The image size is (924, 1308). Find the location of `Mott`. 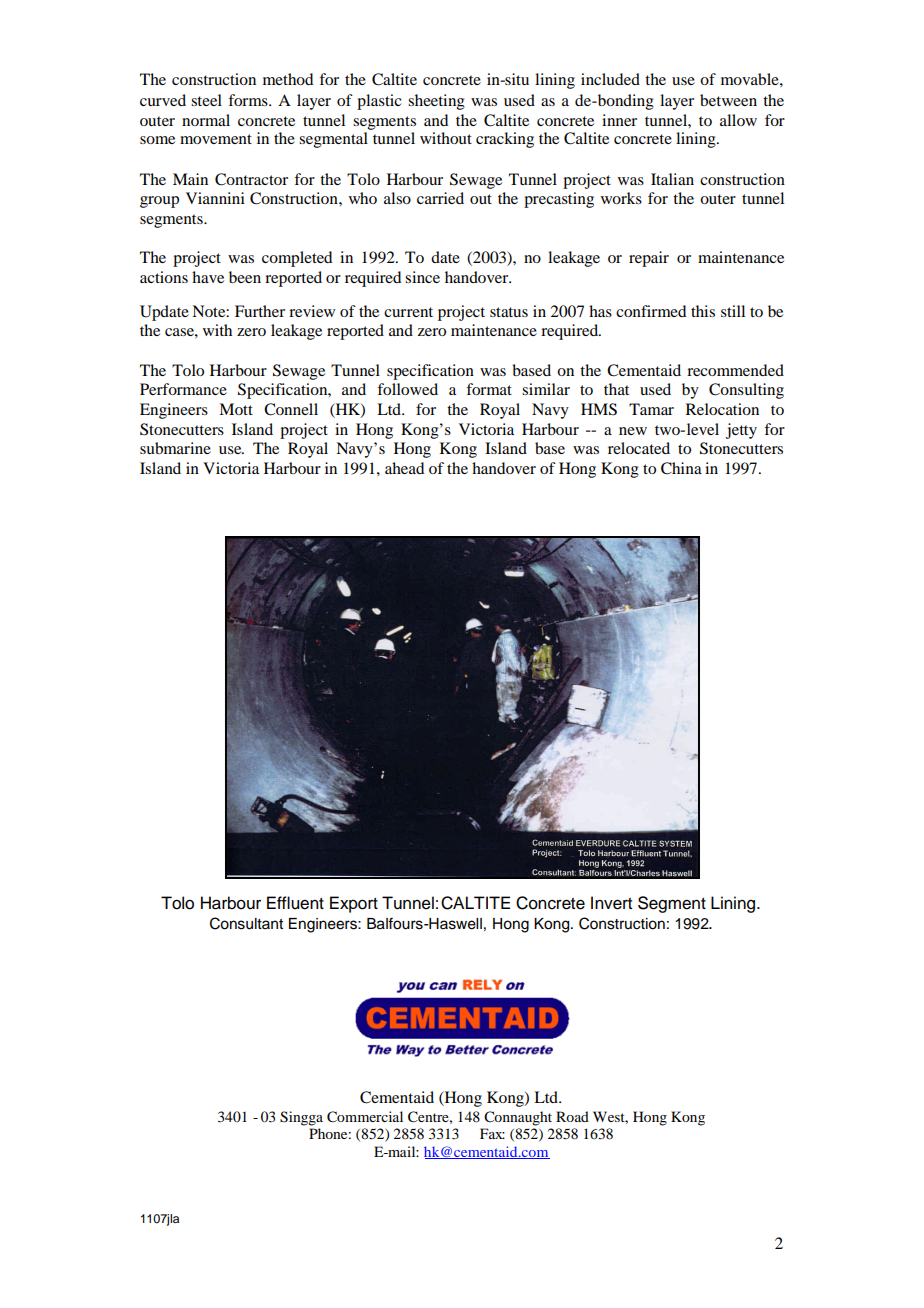

Mott is located at coordinates (236, 409).
